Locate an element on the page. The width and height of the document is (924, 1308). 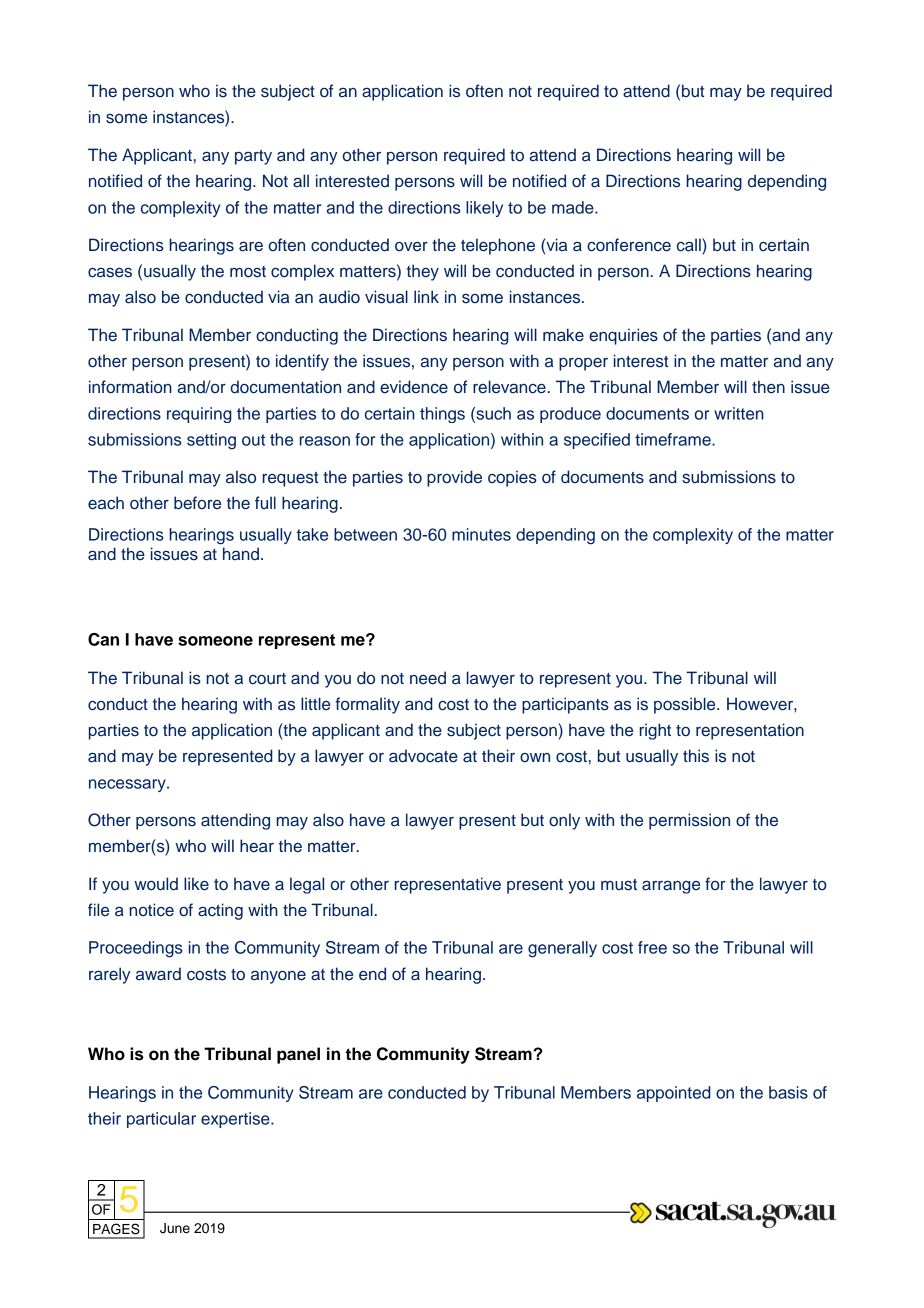
expertise is located at coordinates (236, 1120).
